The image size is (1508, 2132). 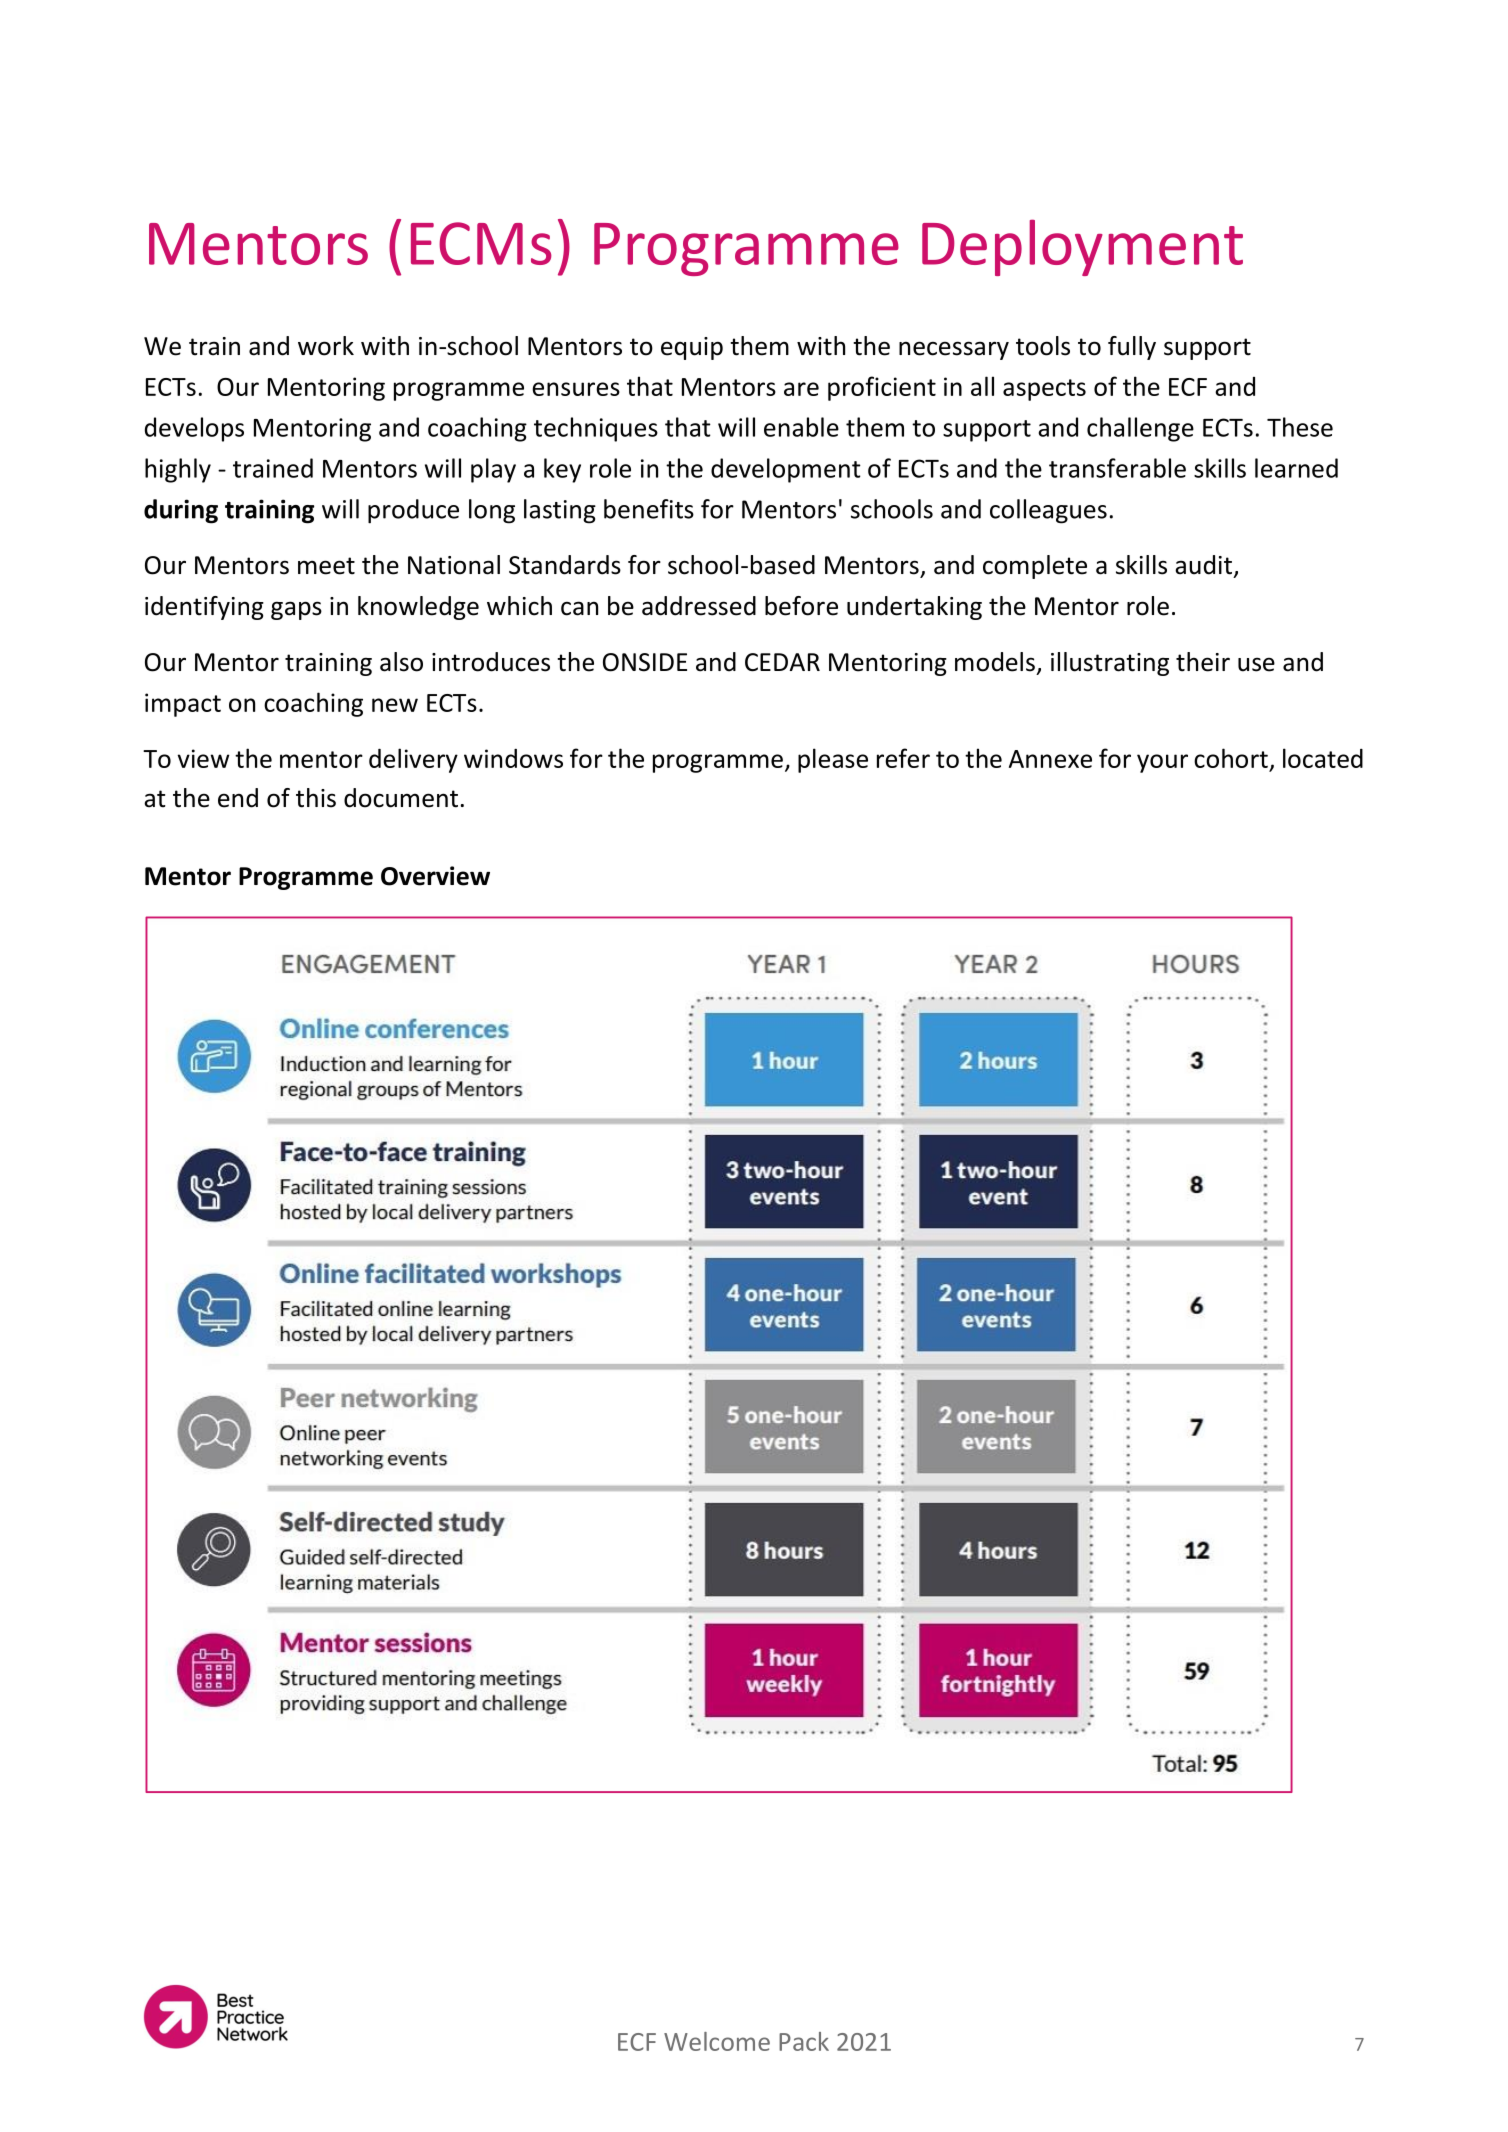 What do you see at coordinates (326, 346) in the screenshot?
I see `work` at bounding box center [326, 346].
